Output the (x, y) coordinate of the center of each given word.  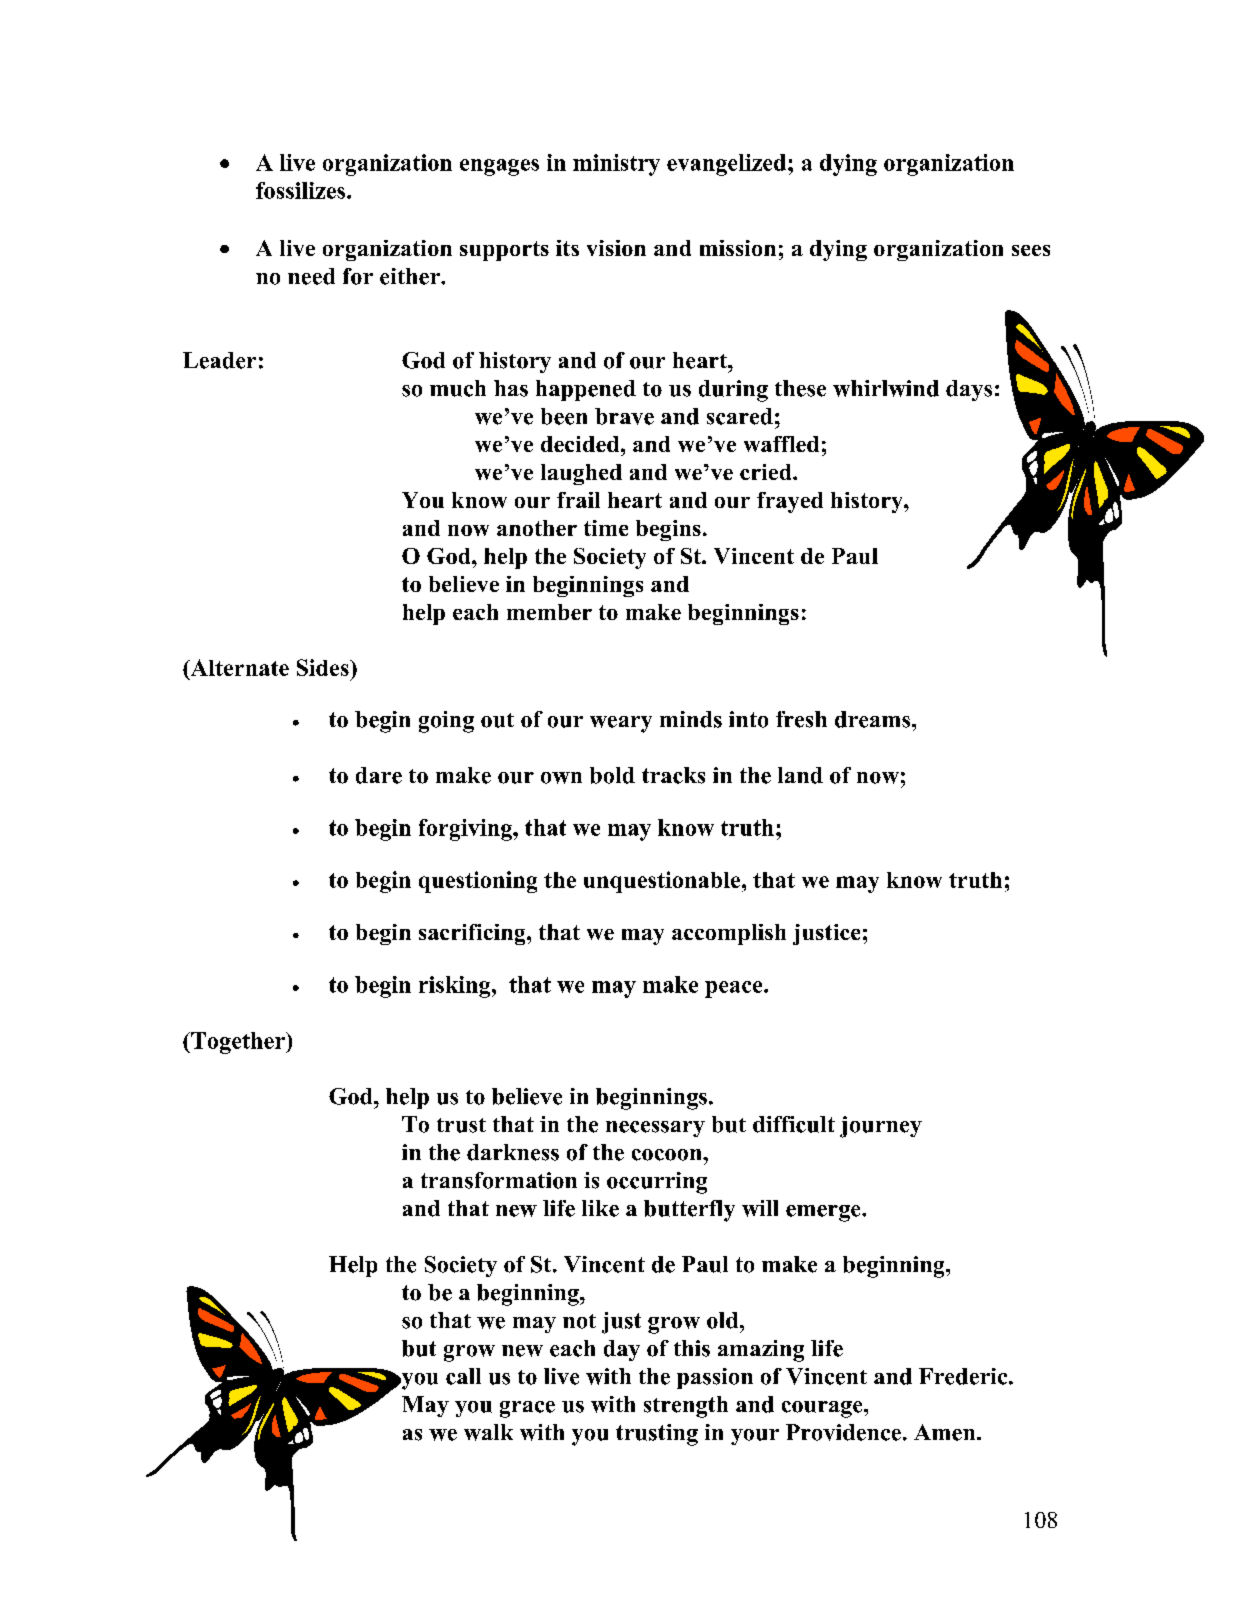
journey (881, 1127)
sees (1031, 250)
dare (379, 775)
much (458, 388)
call (463, 1376)
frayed (790, 502)
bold (612, 775)
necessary (655, 1129)
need (311, 276)
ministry (616, 165)
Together (238, 1043)
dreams (874, 719)
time (606, 528)
